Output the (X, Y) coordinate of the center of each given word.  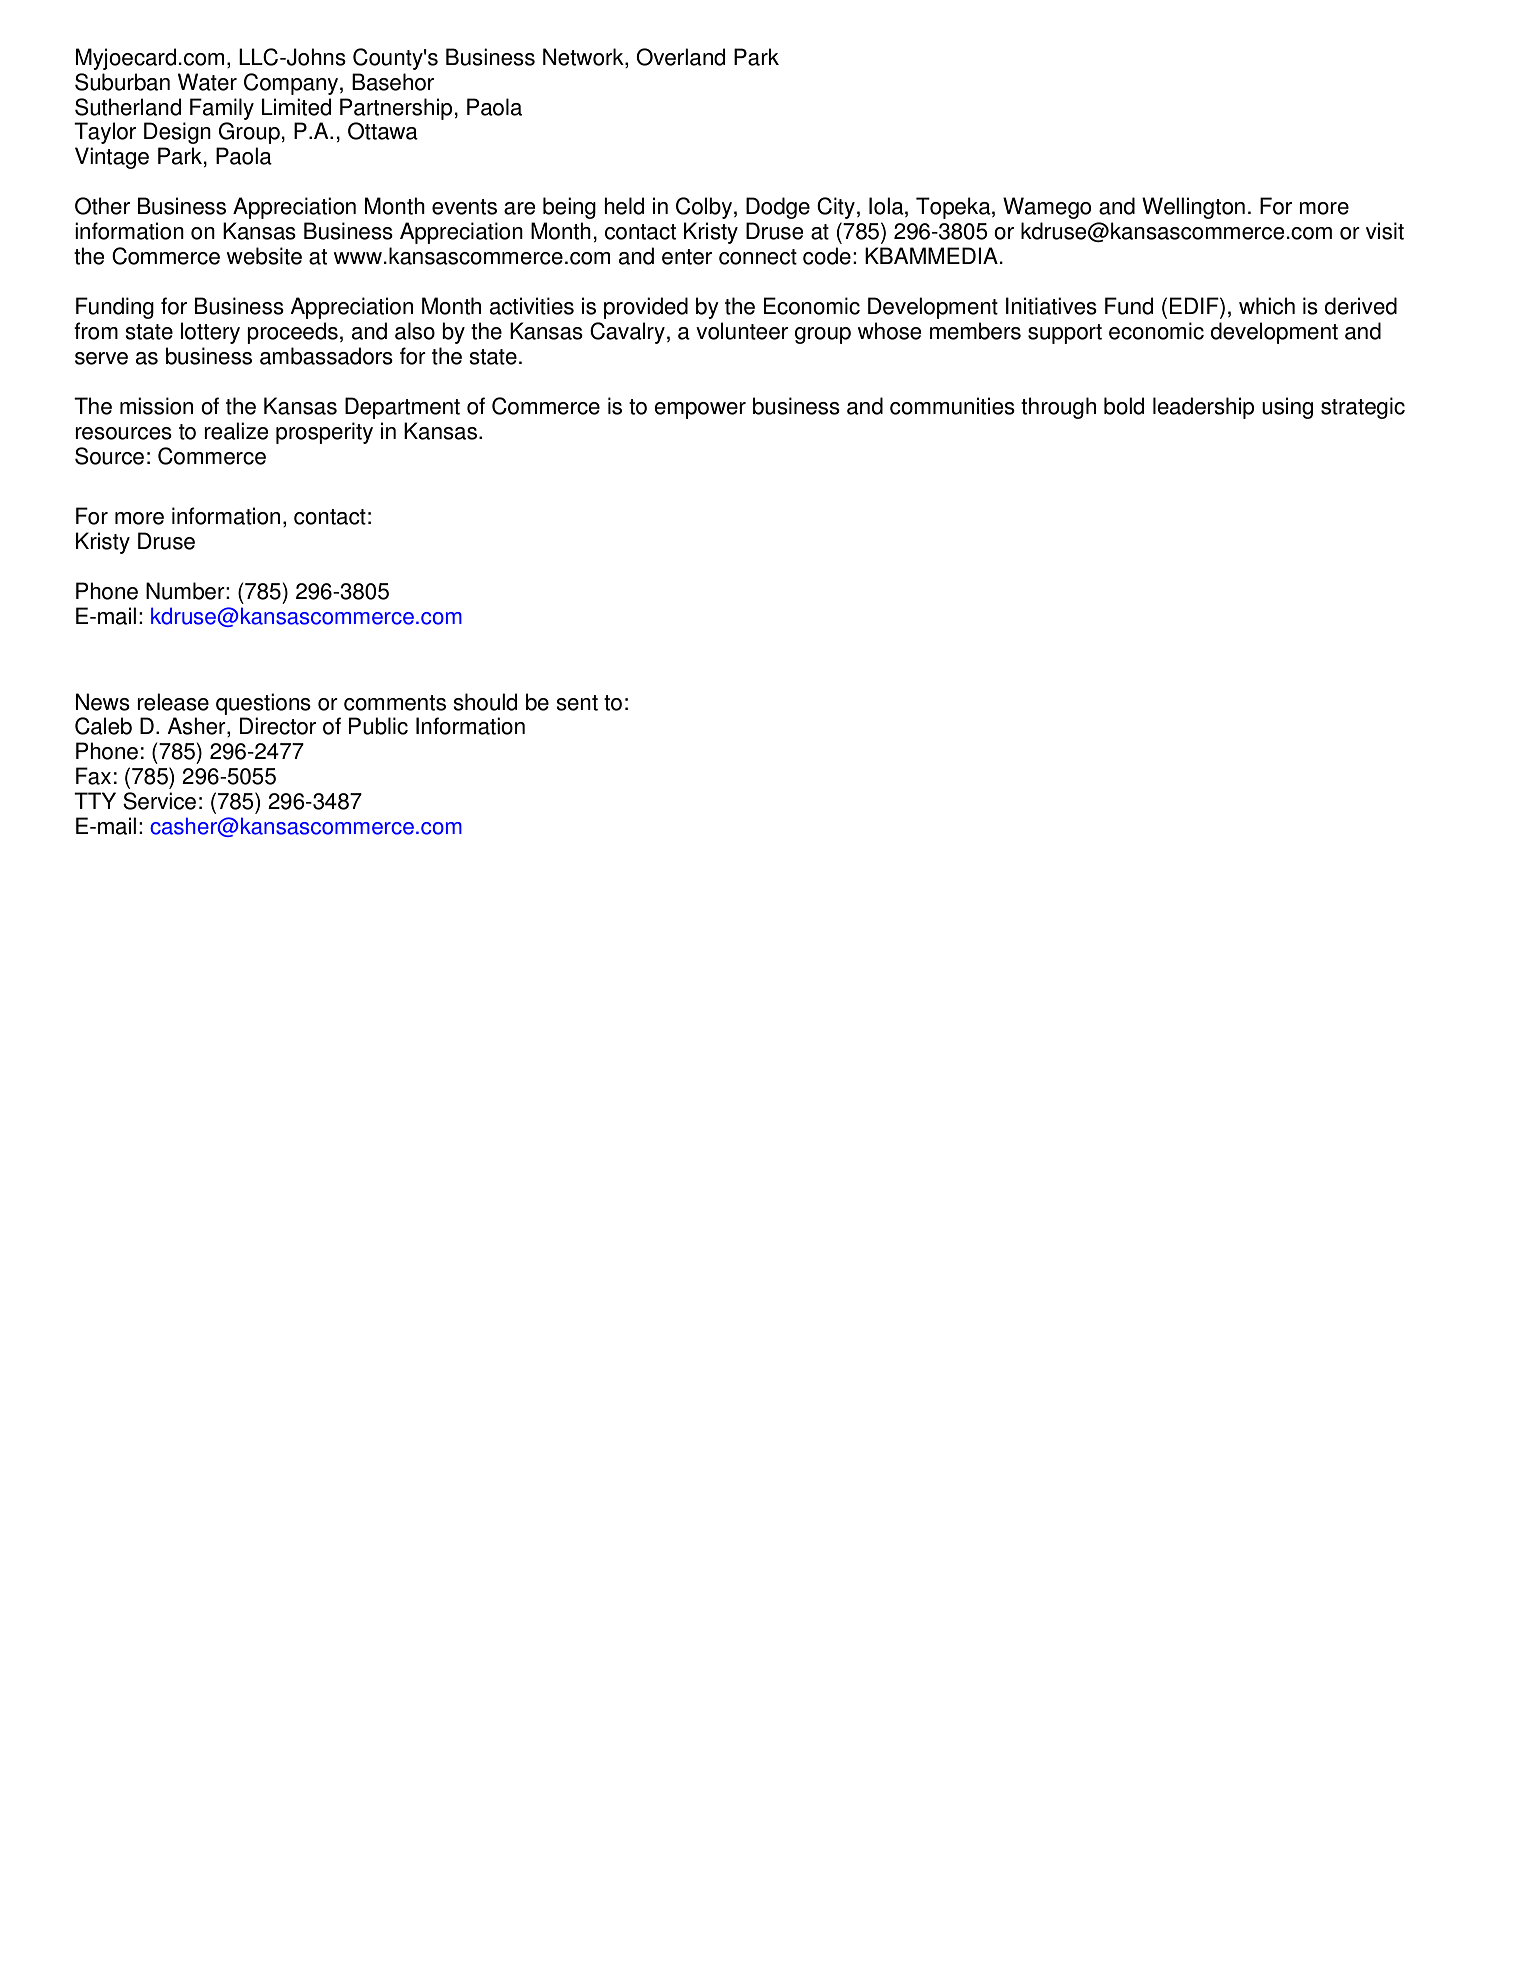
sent (577, 703)
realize (236, 431)
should (485, 702)
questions (263, 704)
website (264, 256)
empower (700, 410)
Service (159, 801)
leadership (1203, 408)
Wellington (1193, 208)
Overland (680, 57)
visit (1385, 231)
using (1287, 408)
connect (758, 257)
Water (207, 82)
